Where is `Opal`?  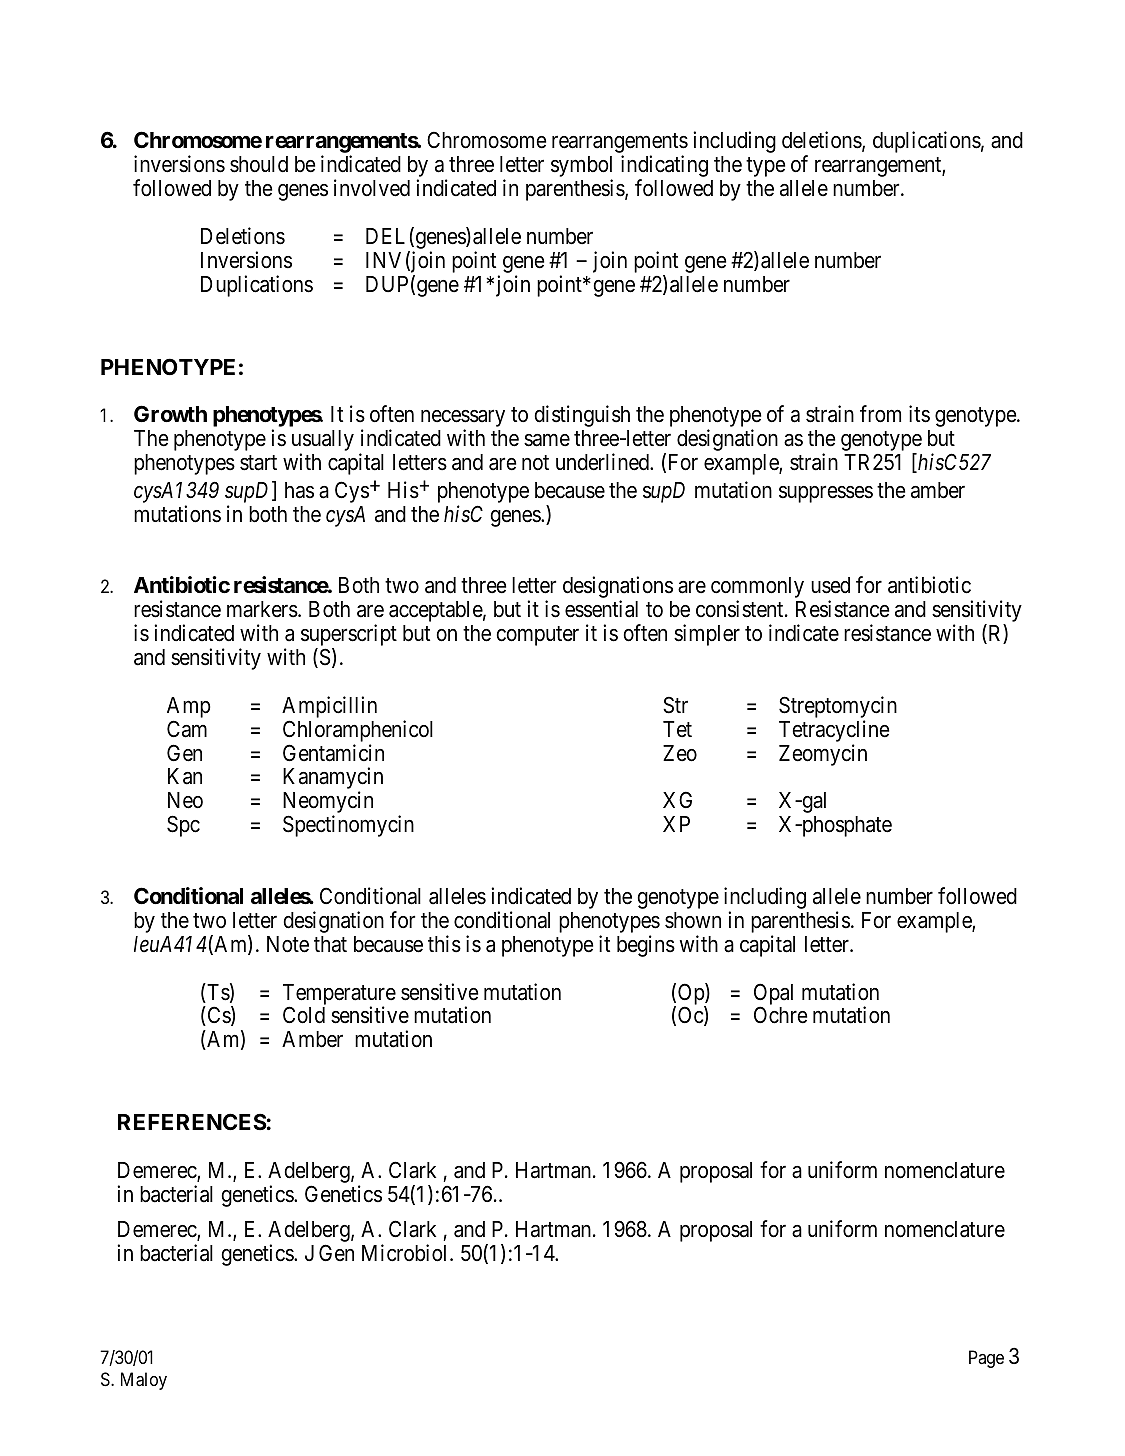 Opal is located at coordinates (773, 995).
